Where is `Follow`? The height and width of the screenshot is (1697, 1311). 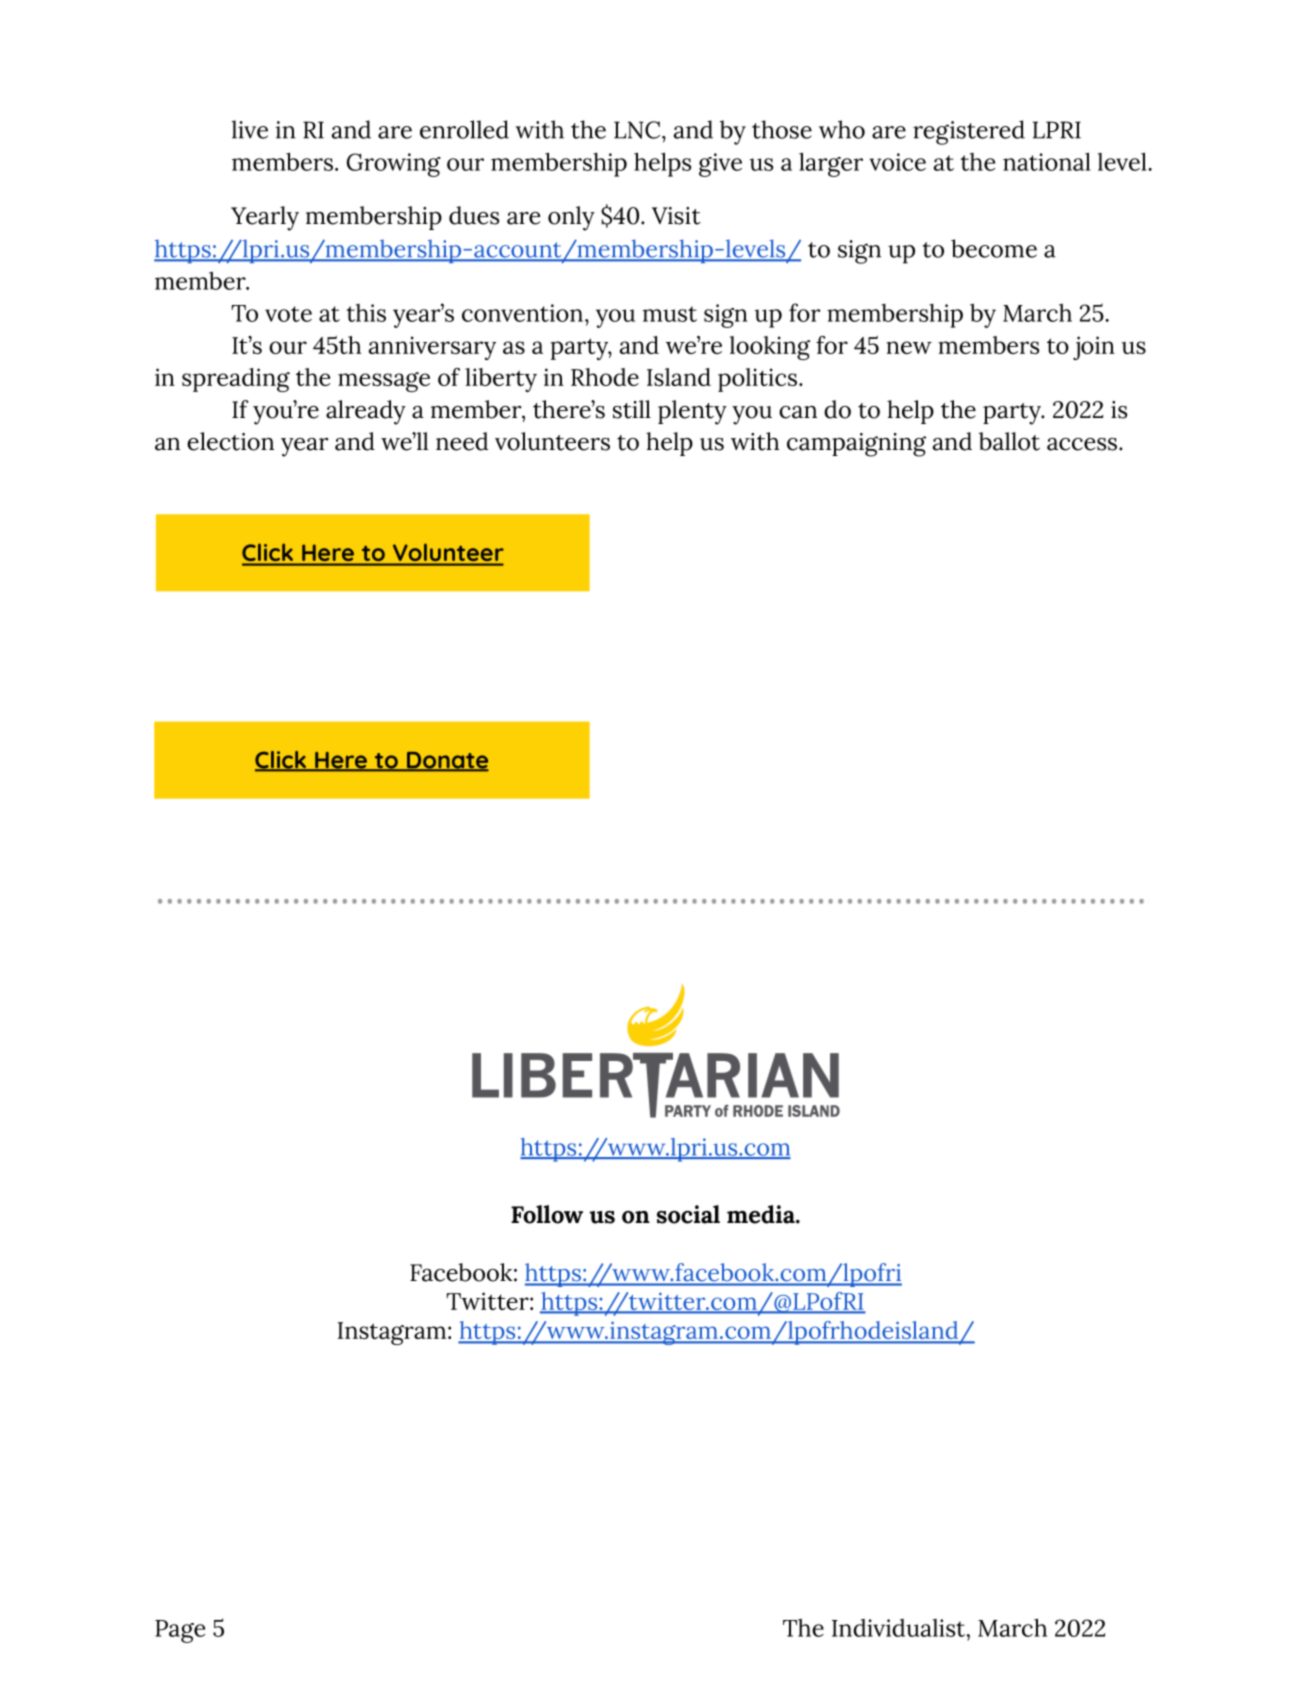 Follow is located at coordinates (547, 1214).
